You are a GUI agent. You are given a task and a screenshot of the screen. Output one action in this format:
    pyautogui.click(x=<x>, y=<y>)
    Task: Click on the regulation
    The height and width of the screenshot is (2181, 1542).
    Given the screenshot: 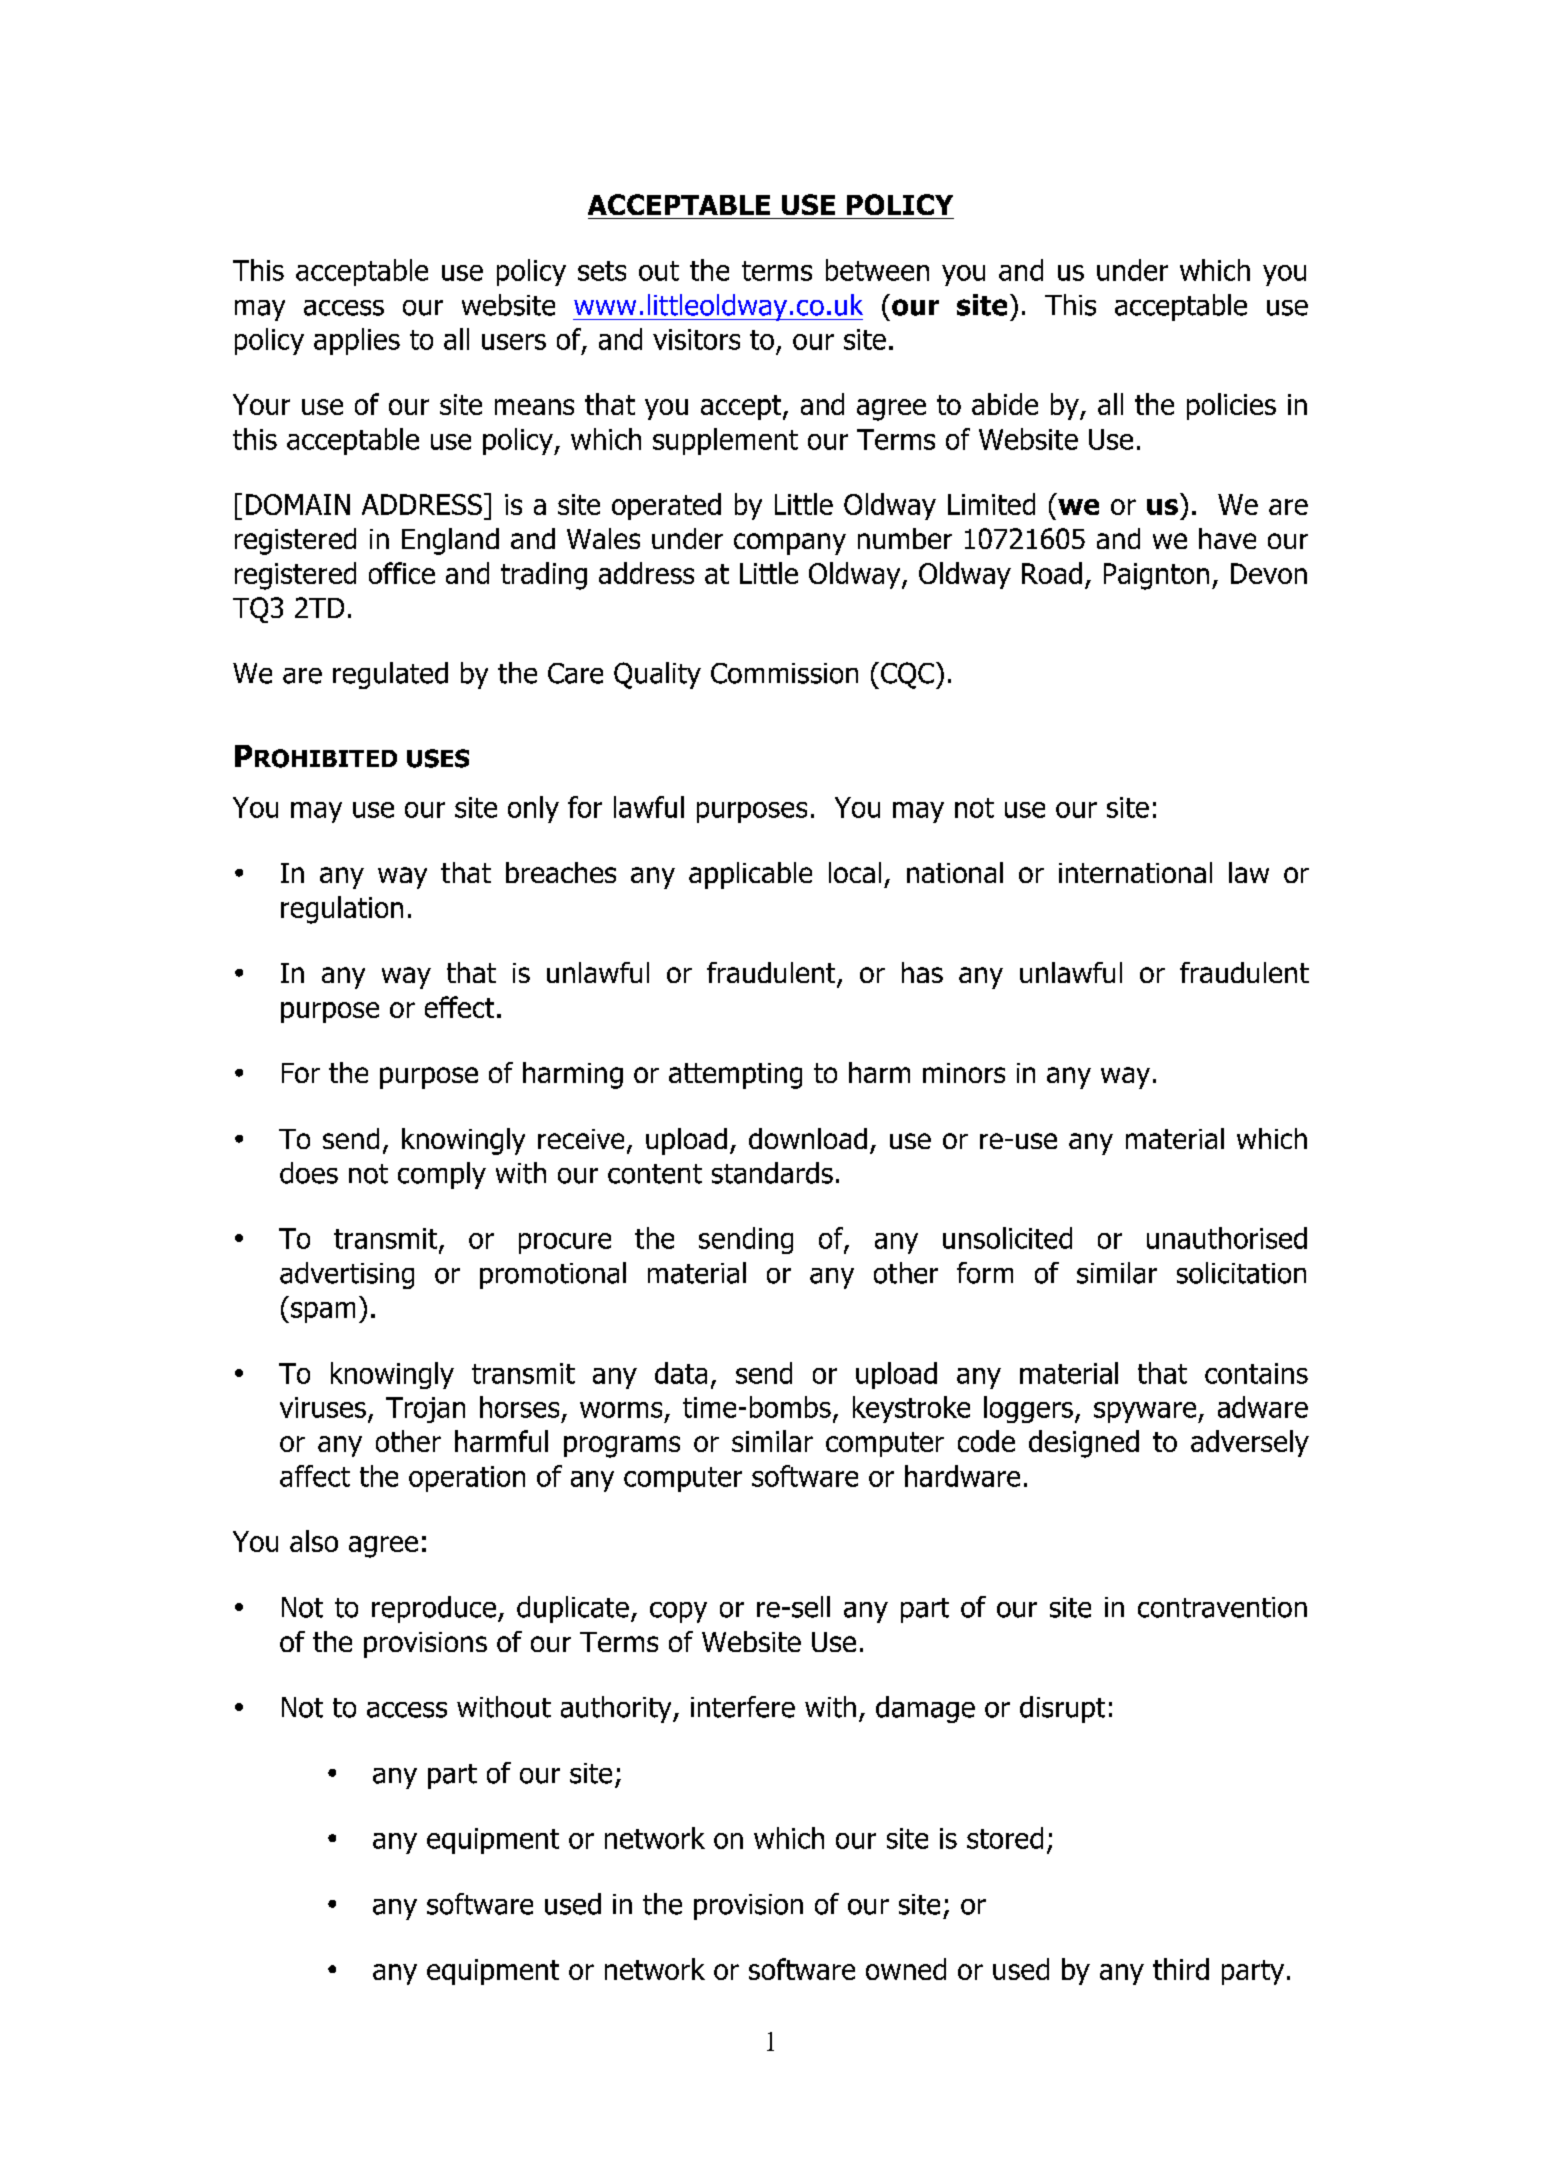 What is the action you would take?
    pyautogui.click(x=342, y=910)
